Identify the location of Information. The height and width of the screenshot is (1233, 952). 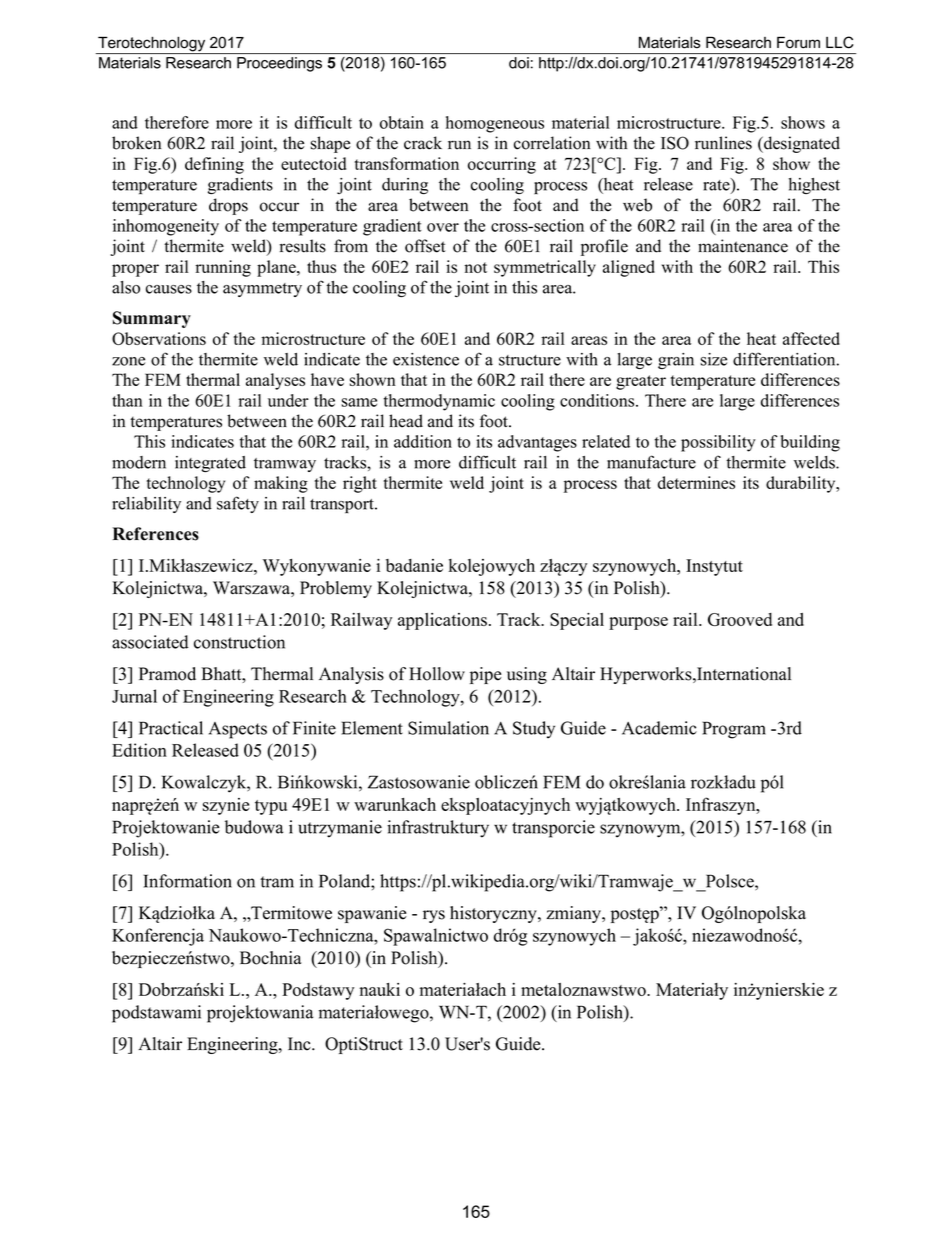
(188, 881).
